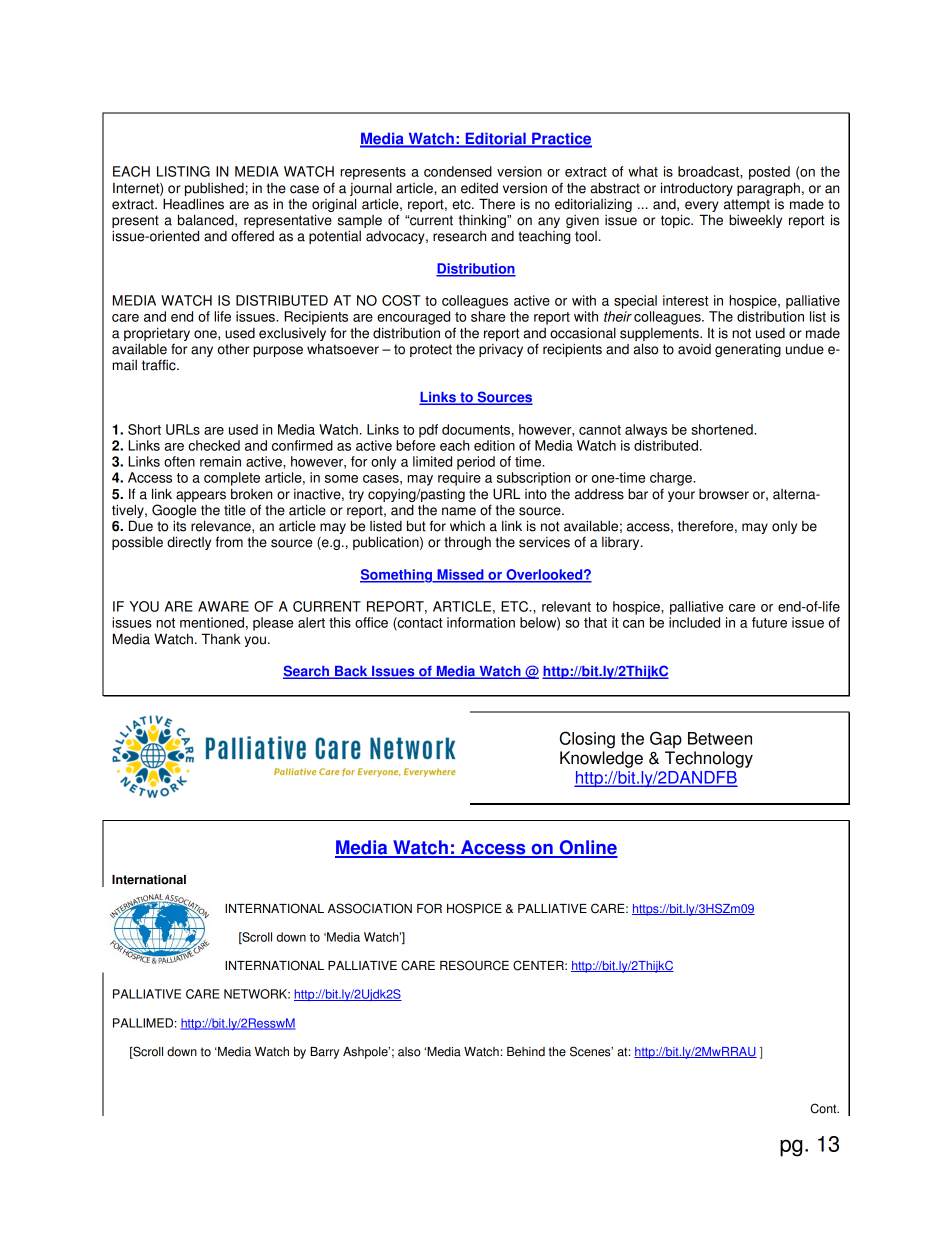 The height and width of the screenshot is (1233, 952). I want to click on Behind, so click(526, 1052).
